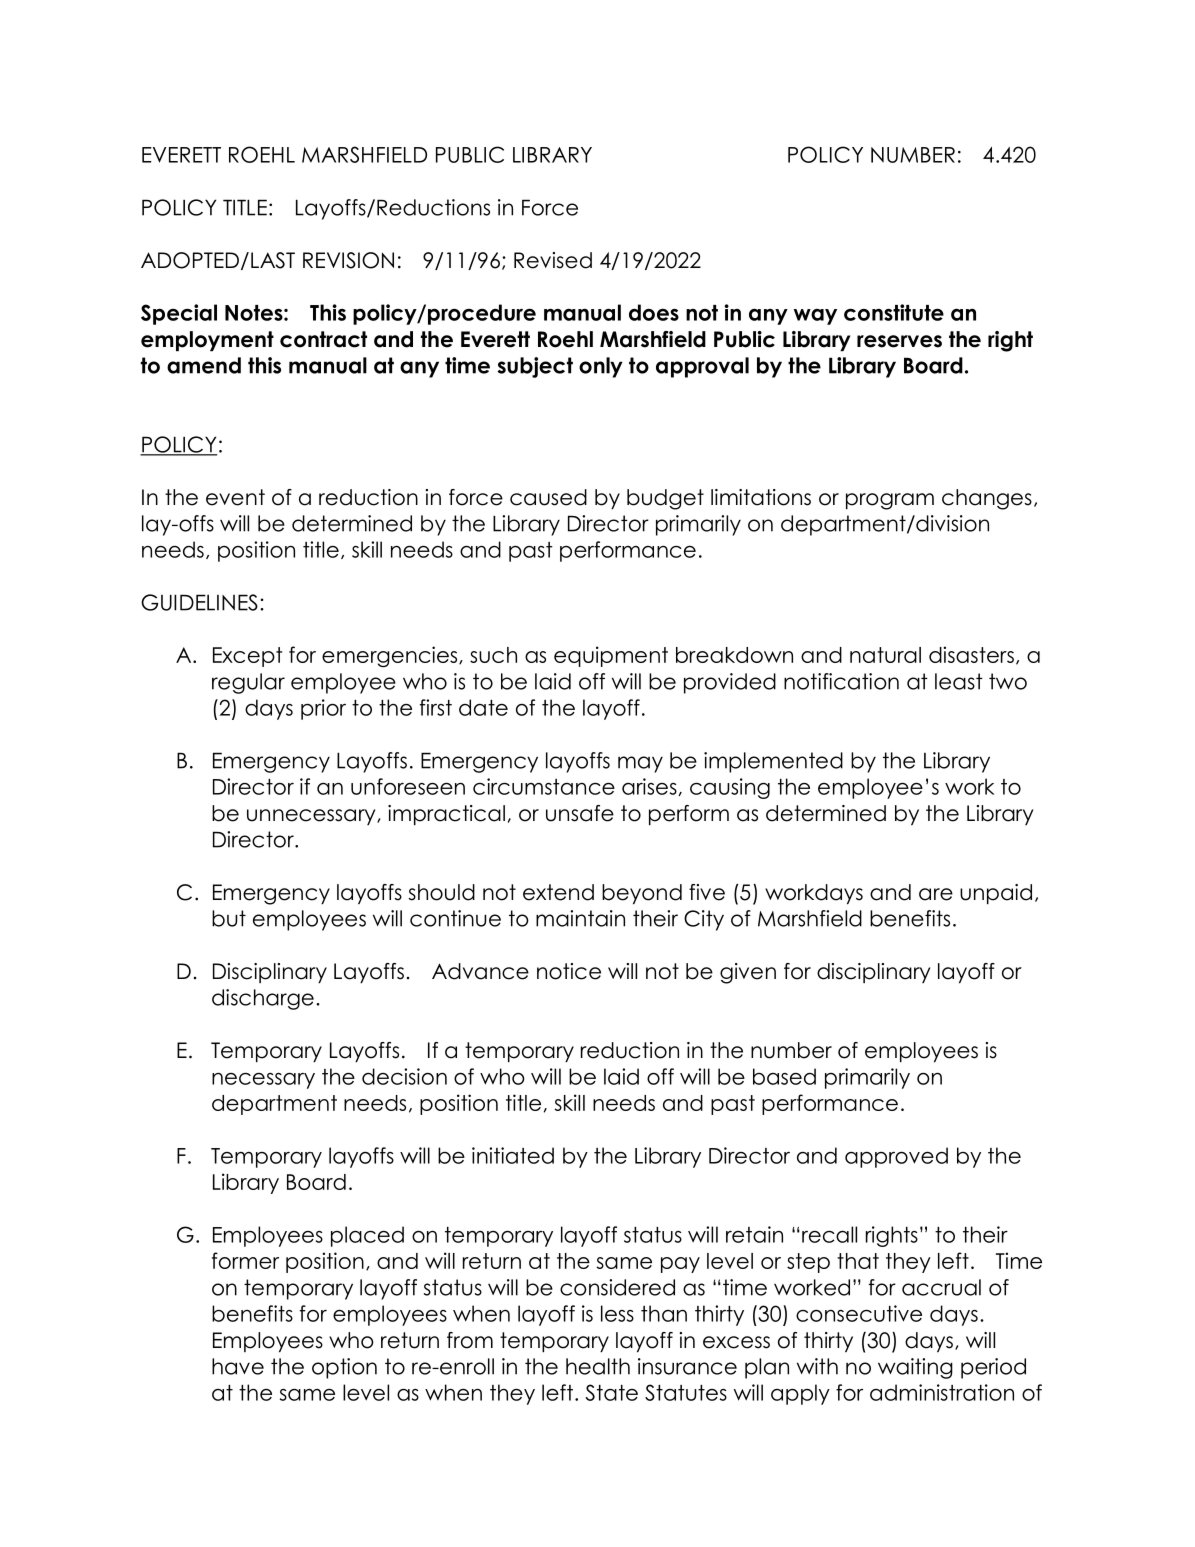  What do you see at coordinates (235, 497) in the screenshot?
I see `event` at bounding box center [235, 497].
